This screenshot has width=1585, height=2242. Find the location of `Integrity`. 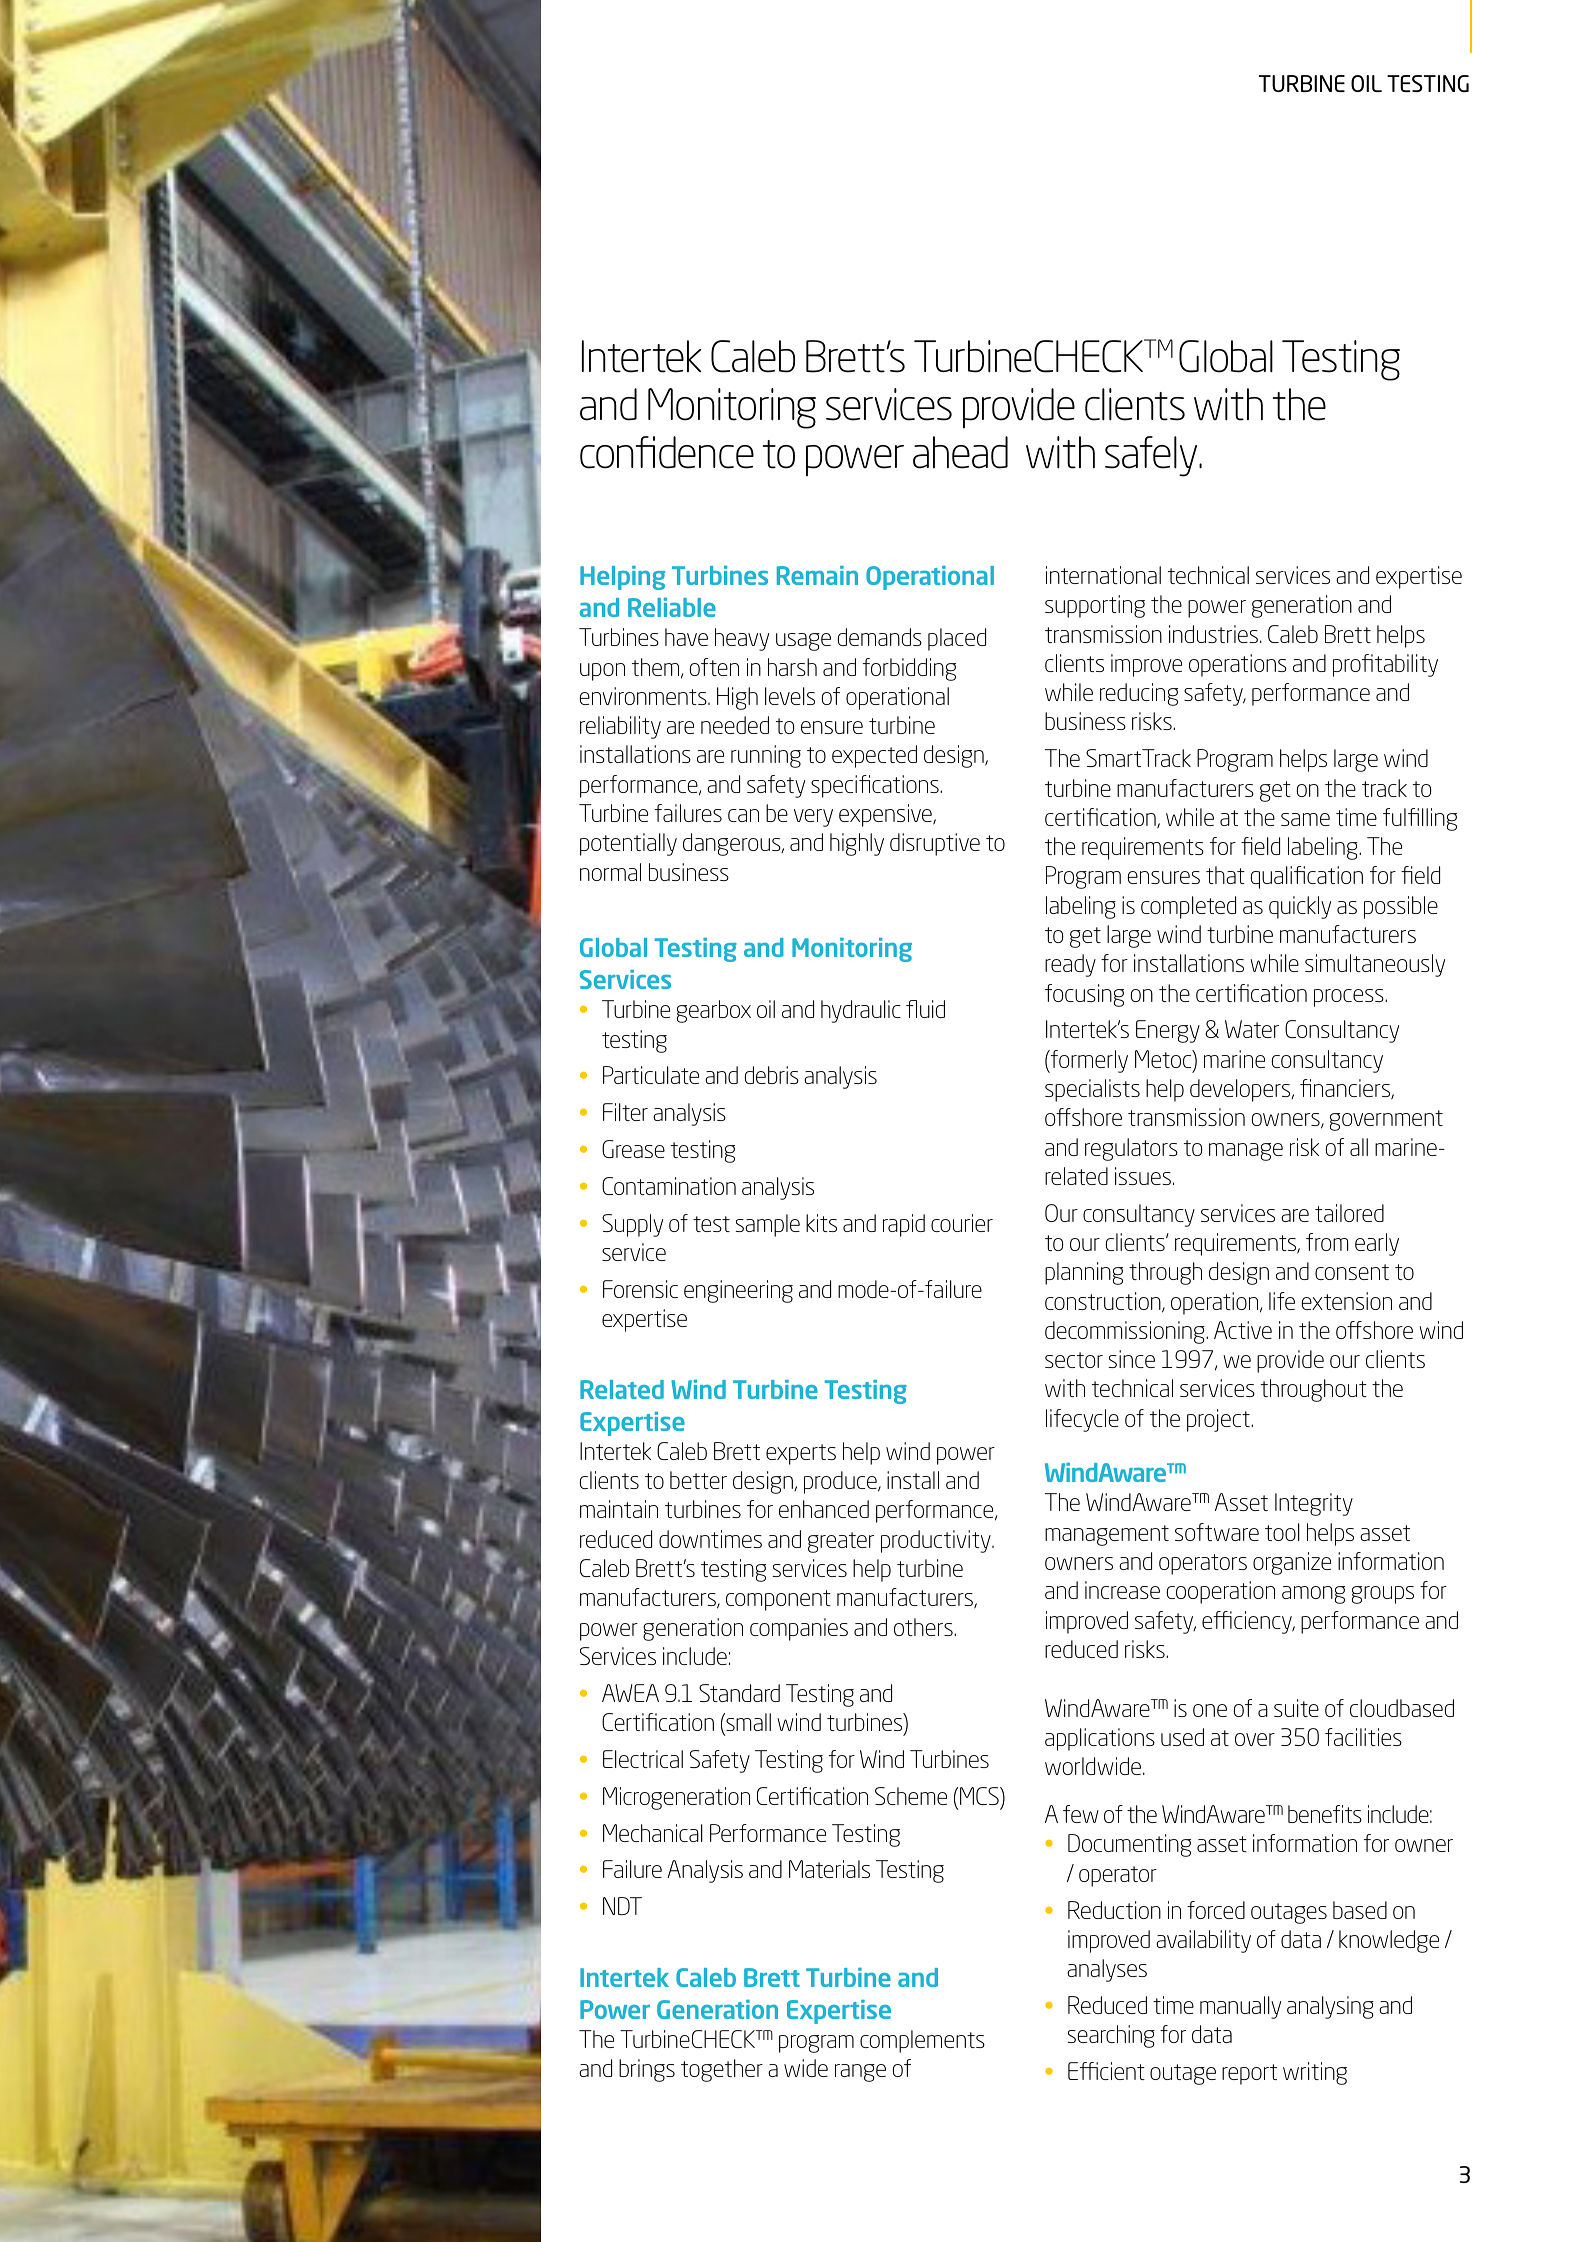

Integrity is located at coordinates (1314, 1504).
